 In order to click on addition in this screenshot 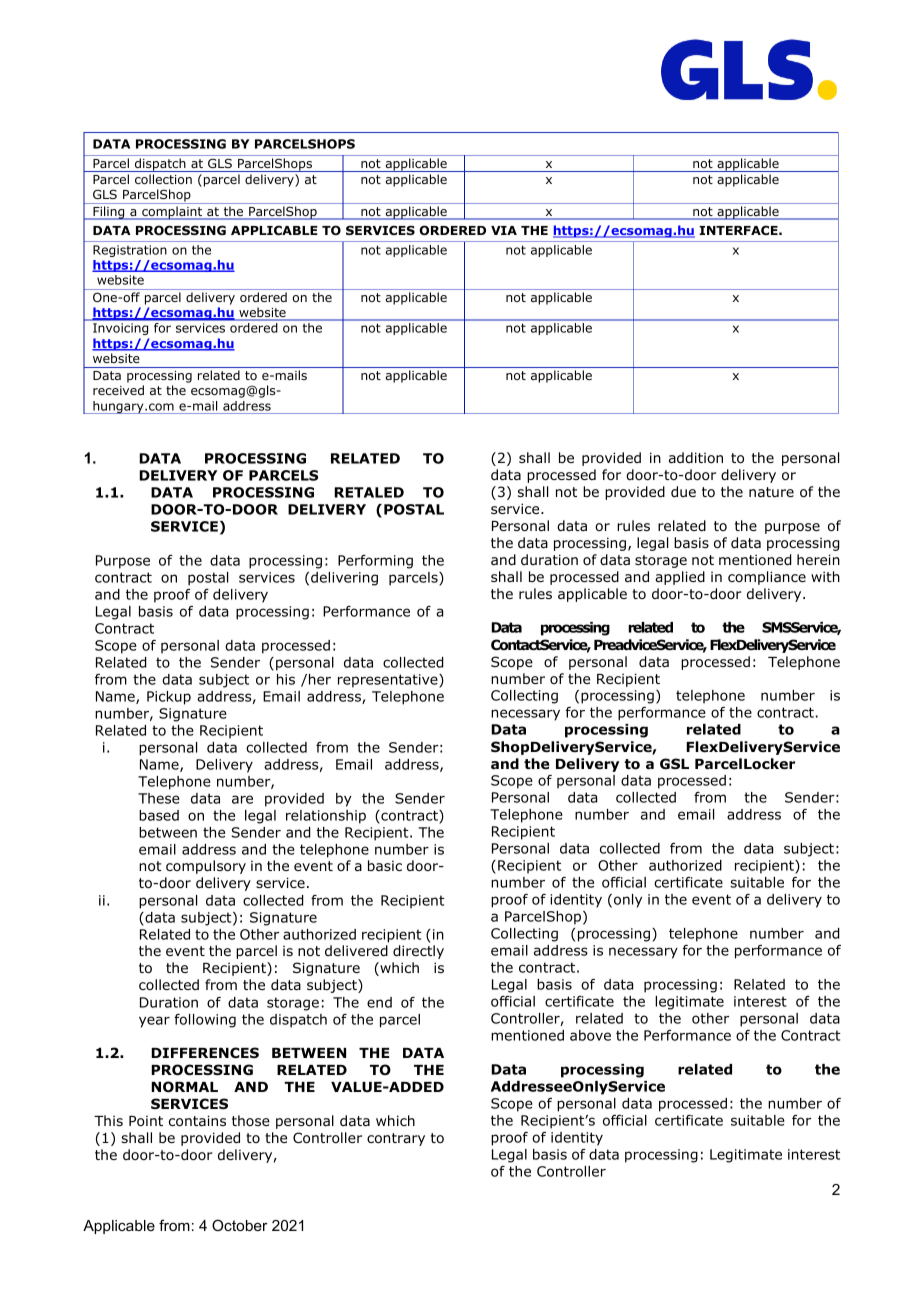, I will do `click(696, 458)`.
